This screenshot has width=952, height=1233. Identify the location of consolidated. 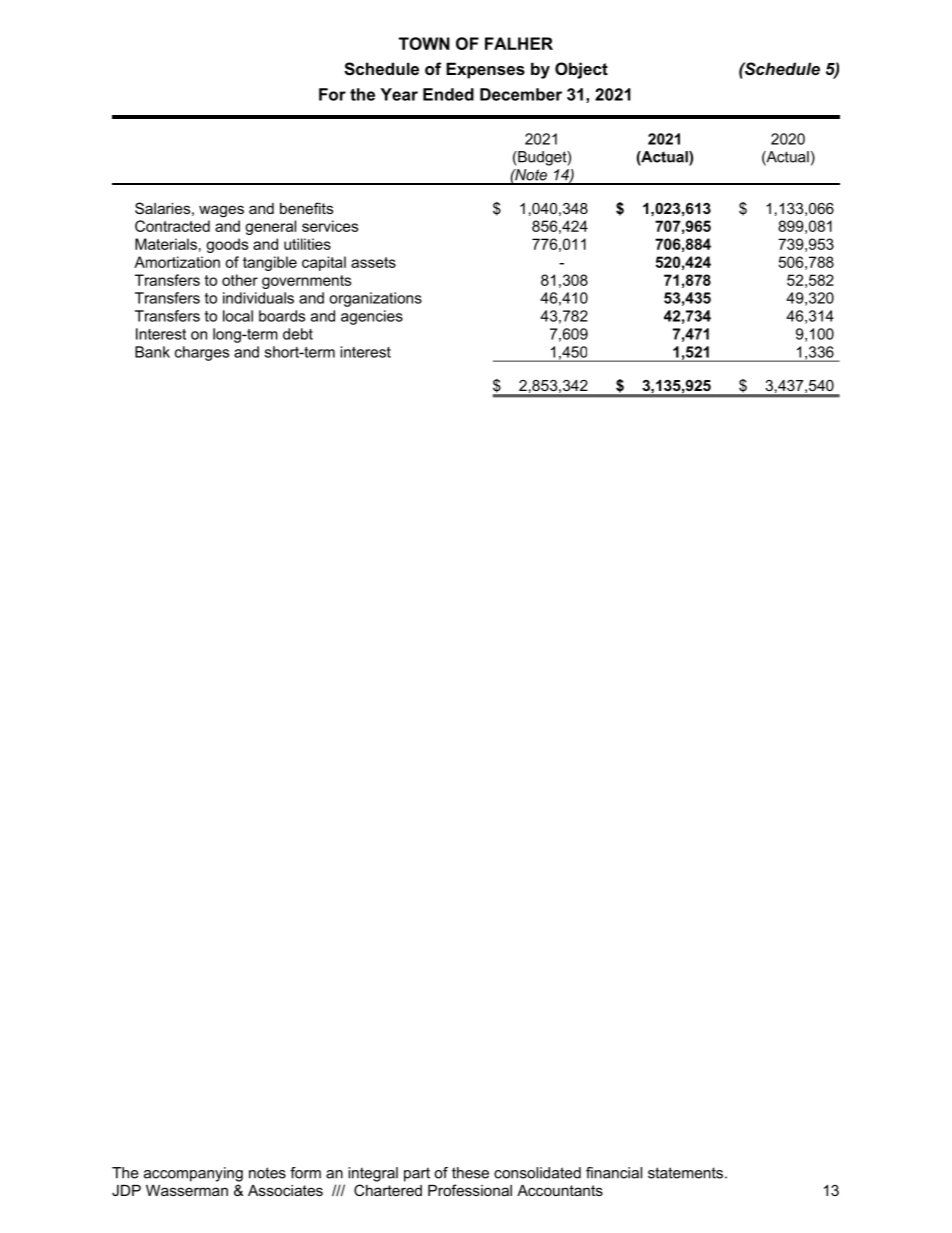
(537, 1173).
